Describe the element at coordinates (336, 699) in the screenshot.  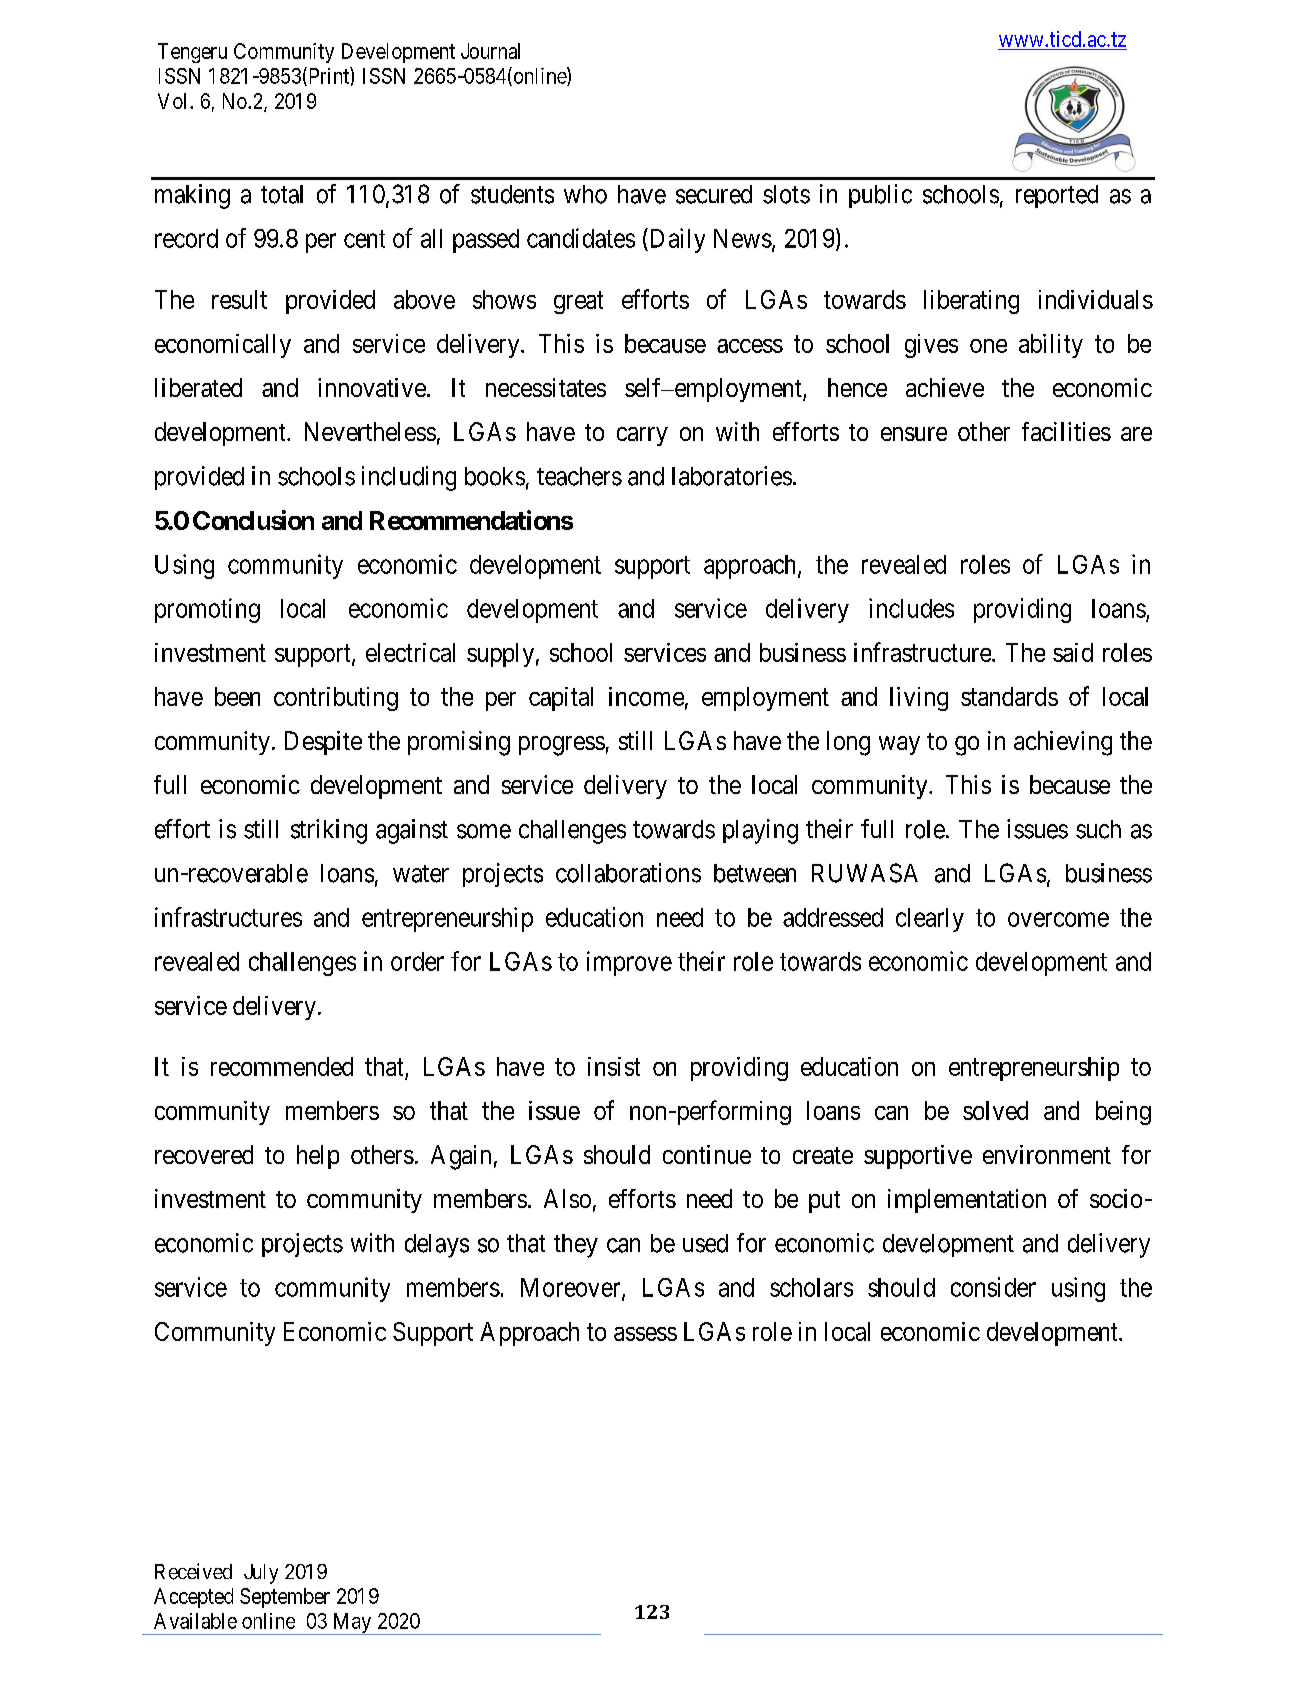
I see `contributing` at that location.
